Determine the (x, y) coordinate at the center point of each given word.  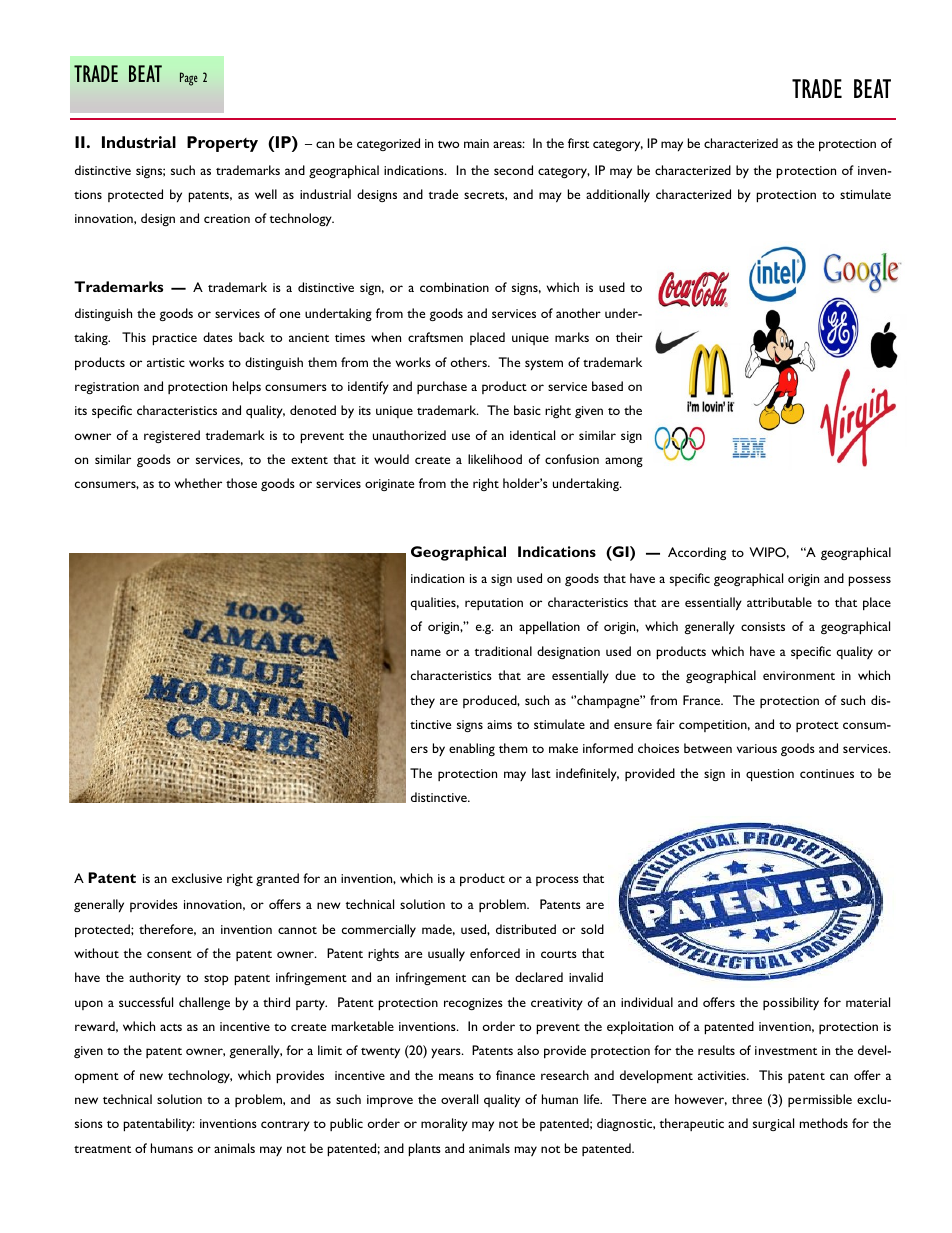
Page (189, 79)
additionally (618, 195)
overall (459, 1099)
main (476, 143)
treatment (102, 1149)
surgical (773, 1124)
